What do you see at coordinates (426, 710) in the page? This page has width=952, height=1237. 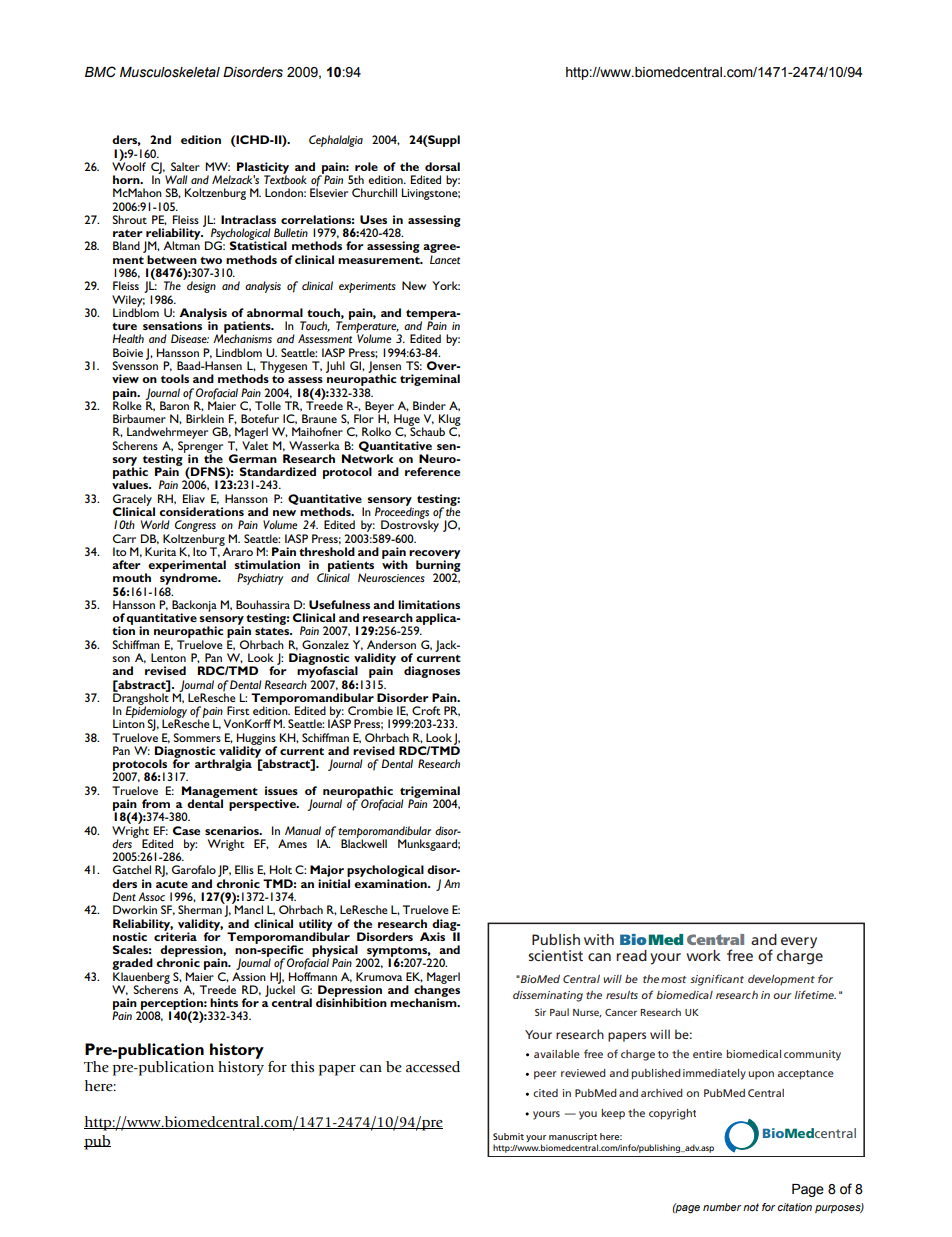 I see `Croft` at bounding box center [426, 710].
